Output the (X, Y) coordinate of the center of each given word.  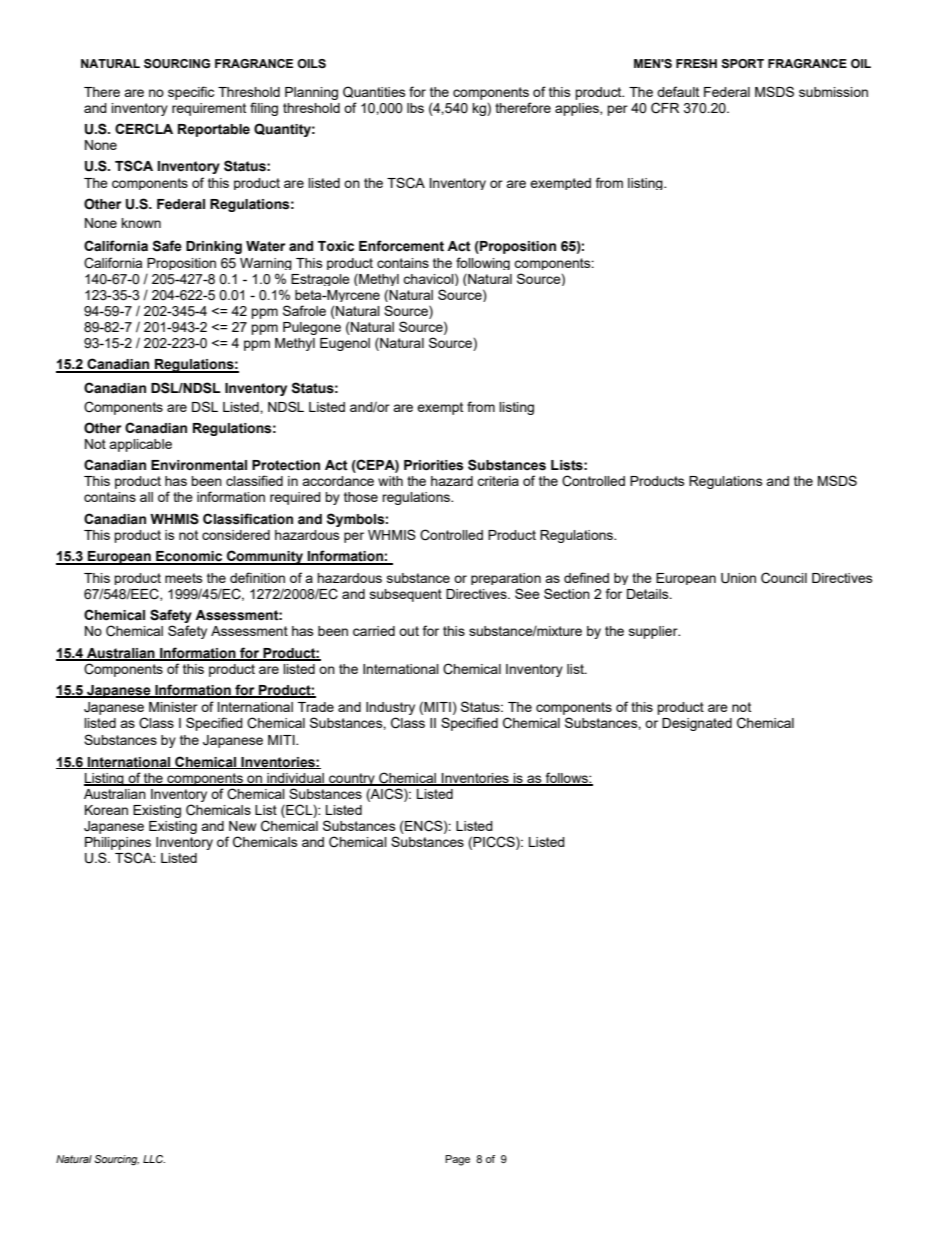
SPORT (742, 64)
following (483, 263)
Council (784, 578)
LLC (154, 1159)
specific (191, 93)
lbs (415, 108)
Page (457, 1160)
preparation (506, 579)
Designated (697, 724)
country (352, 779)
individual (295, 779)
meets (184, 578)
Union (738, 578)
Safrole (304, 310)
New (242, 826)
